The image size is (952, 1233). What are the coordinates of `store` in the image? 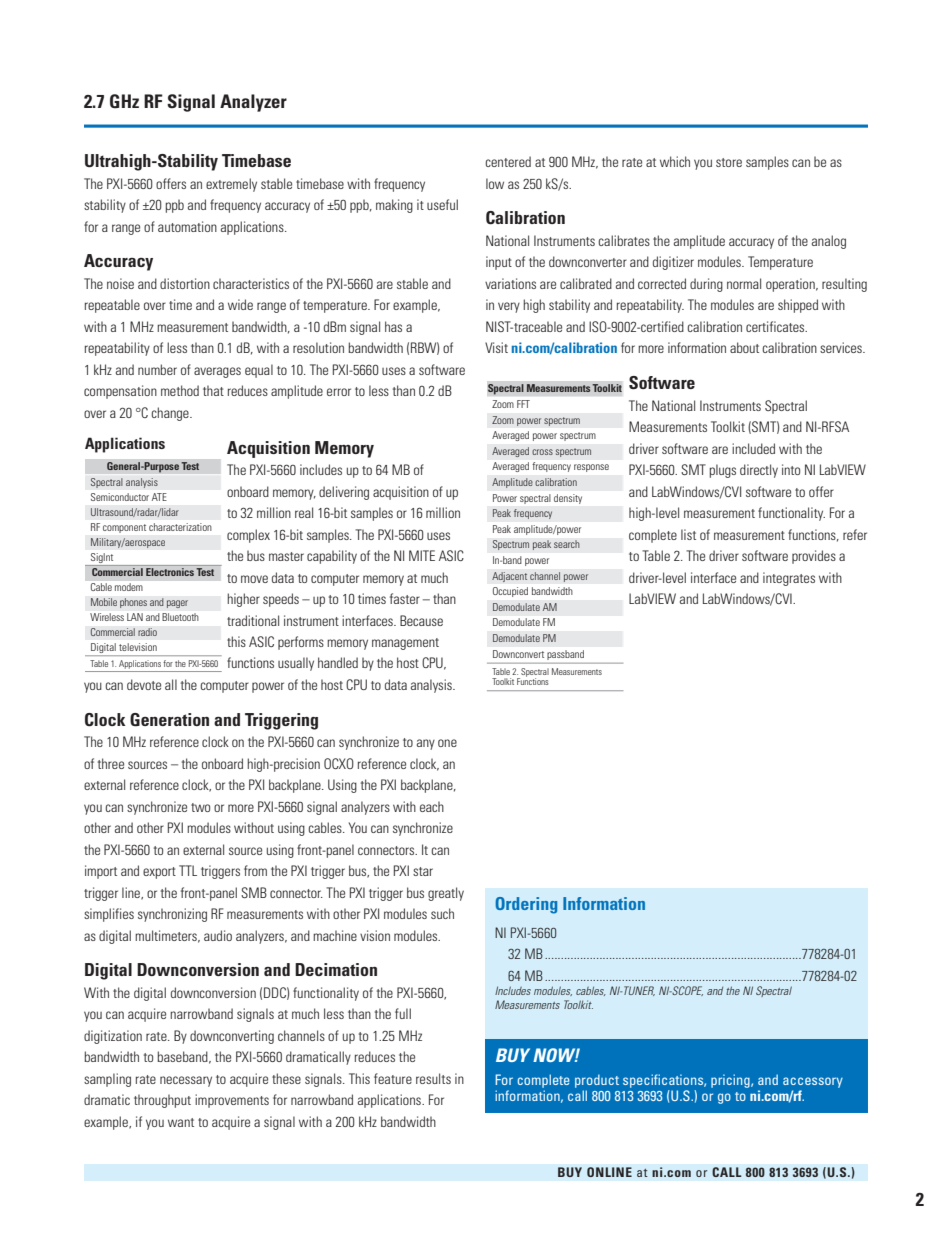 It's located at (729, 162).
